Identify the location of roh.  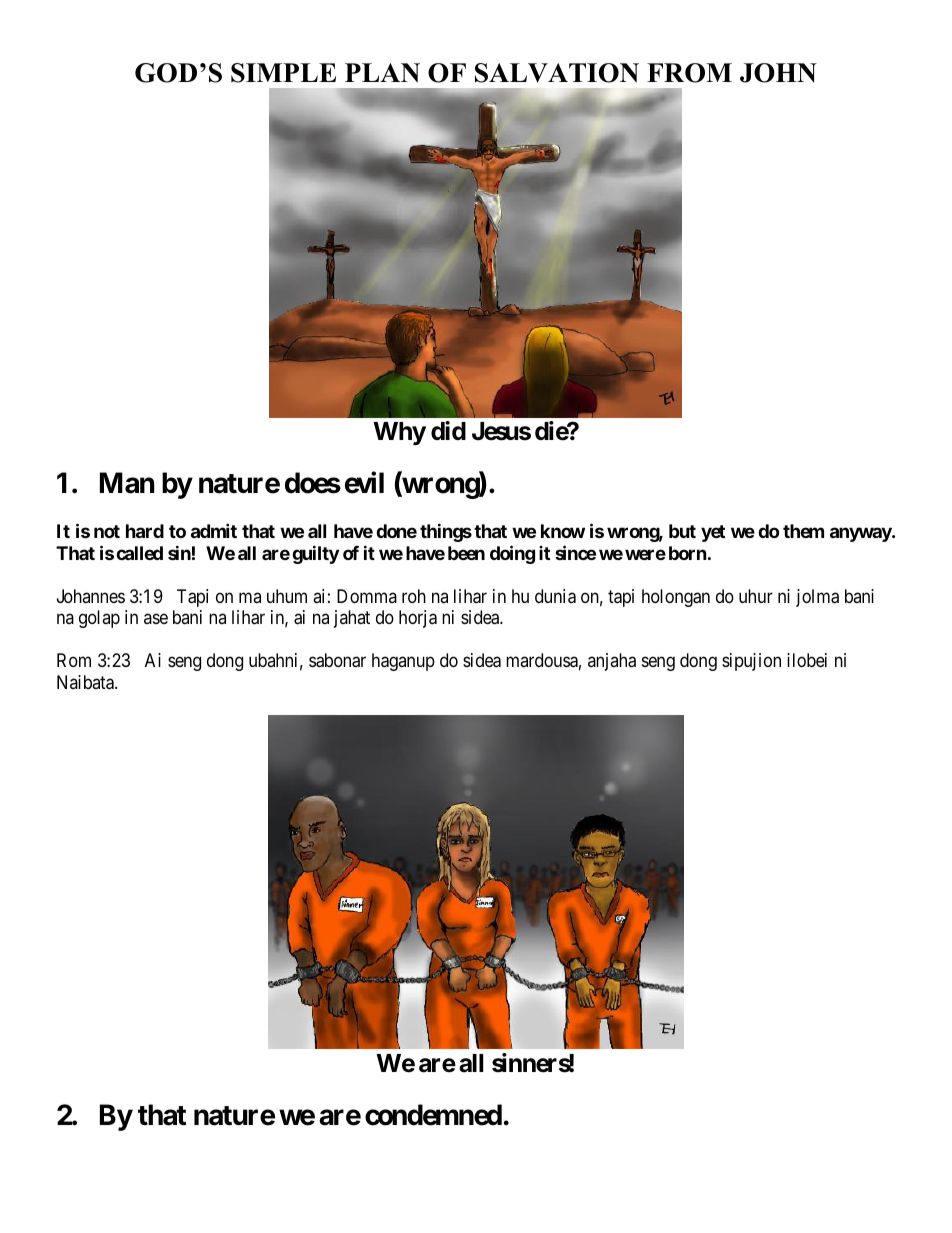
(414, 596).
